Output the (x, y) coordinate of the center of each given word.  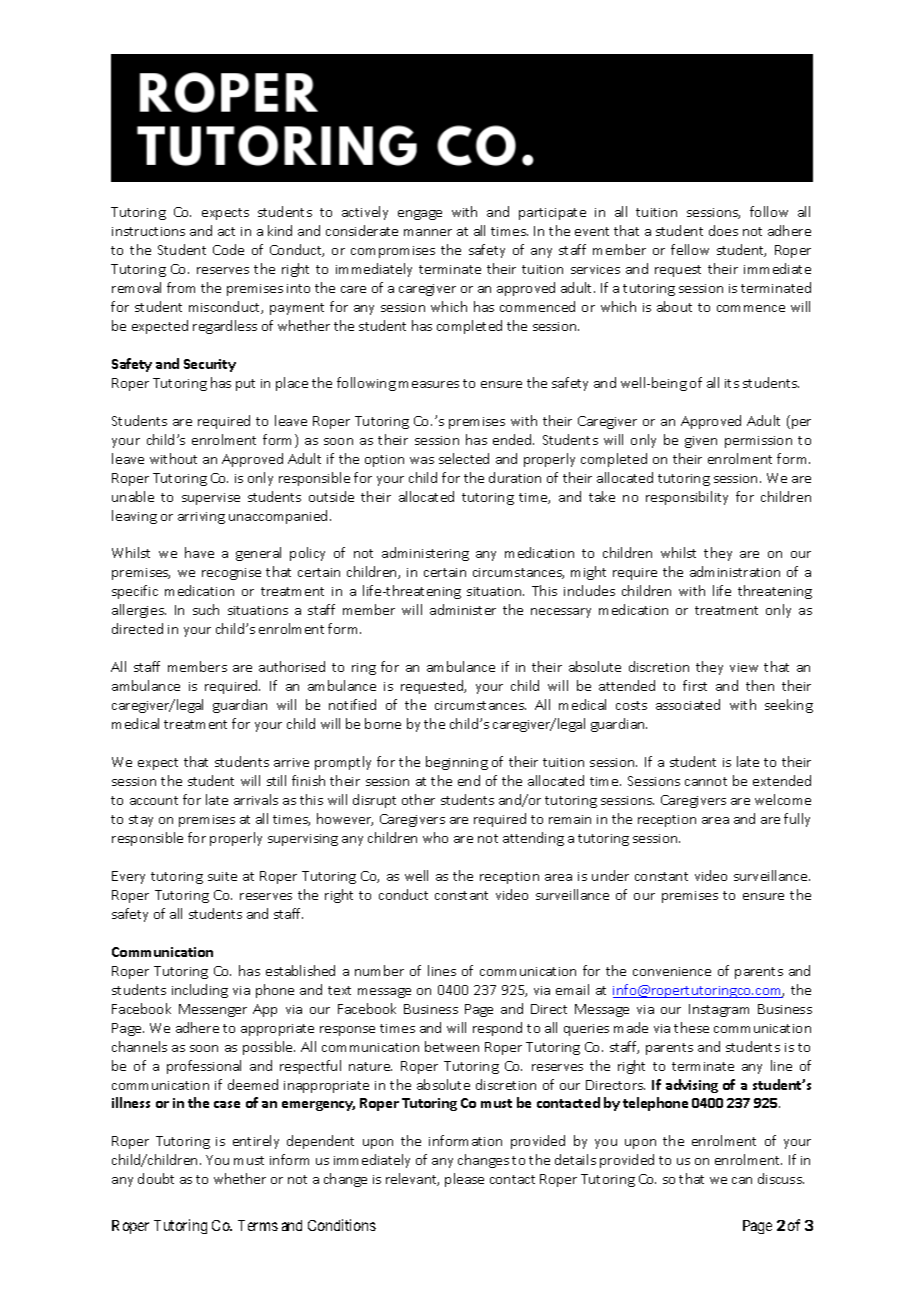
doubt (156, 1178)
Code (228, 249)
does (723, 230)
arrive (291, 762)
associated (688, 704)
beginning (457, 763)
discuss (781, 1178)
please (464, 1180)
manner (428, 232)
